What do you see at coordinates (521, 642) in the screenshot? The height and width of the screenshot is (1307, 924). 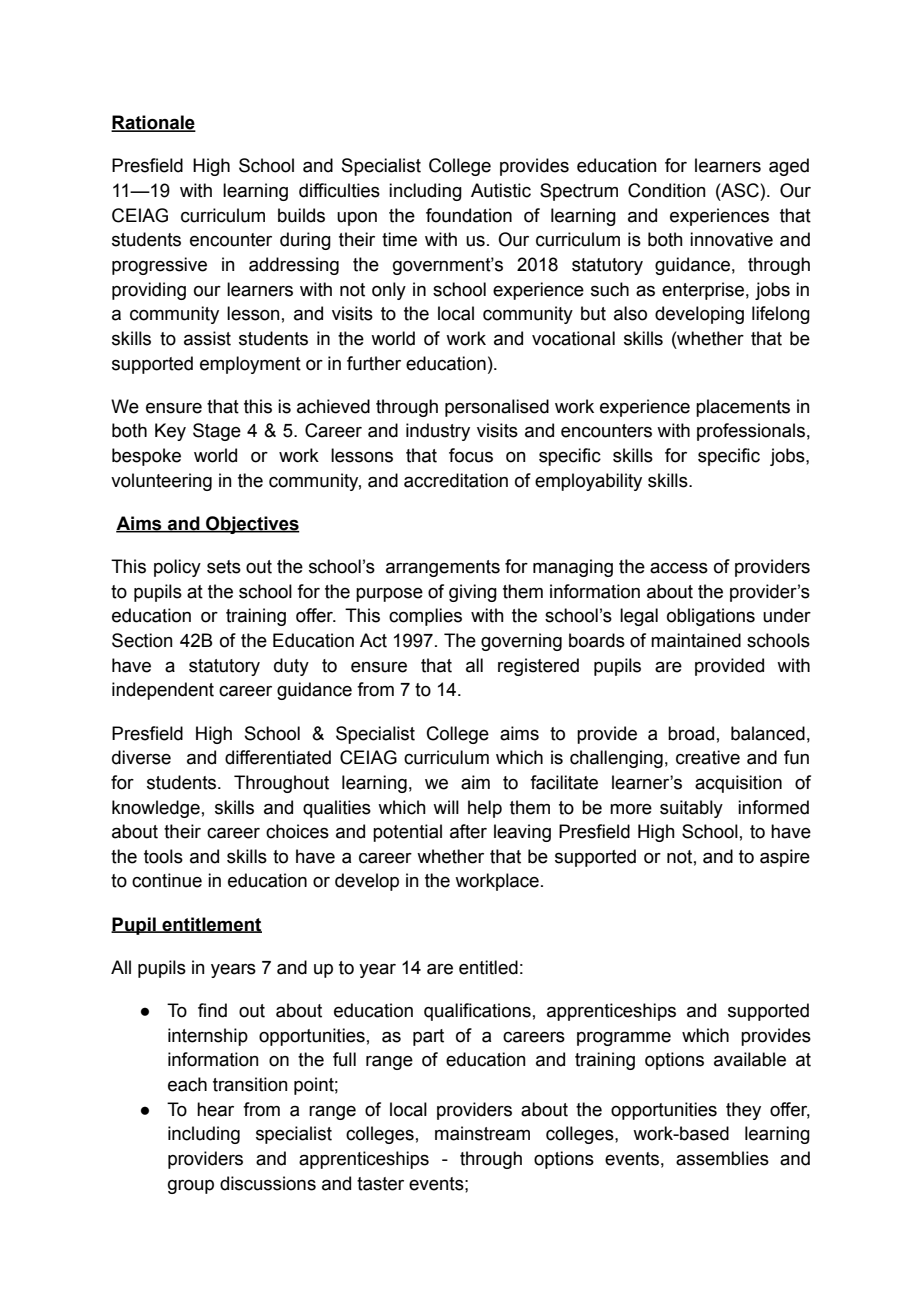 I see `governing` at bounding box center [521, 642].
